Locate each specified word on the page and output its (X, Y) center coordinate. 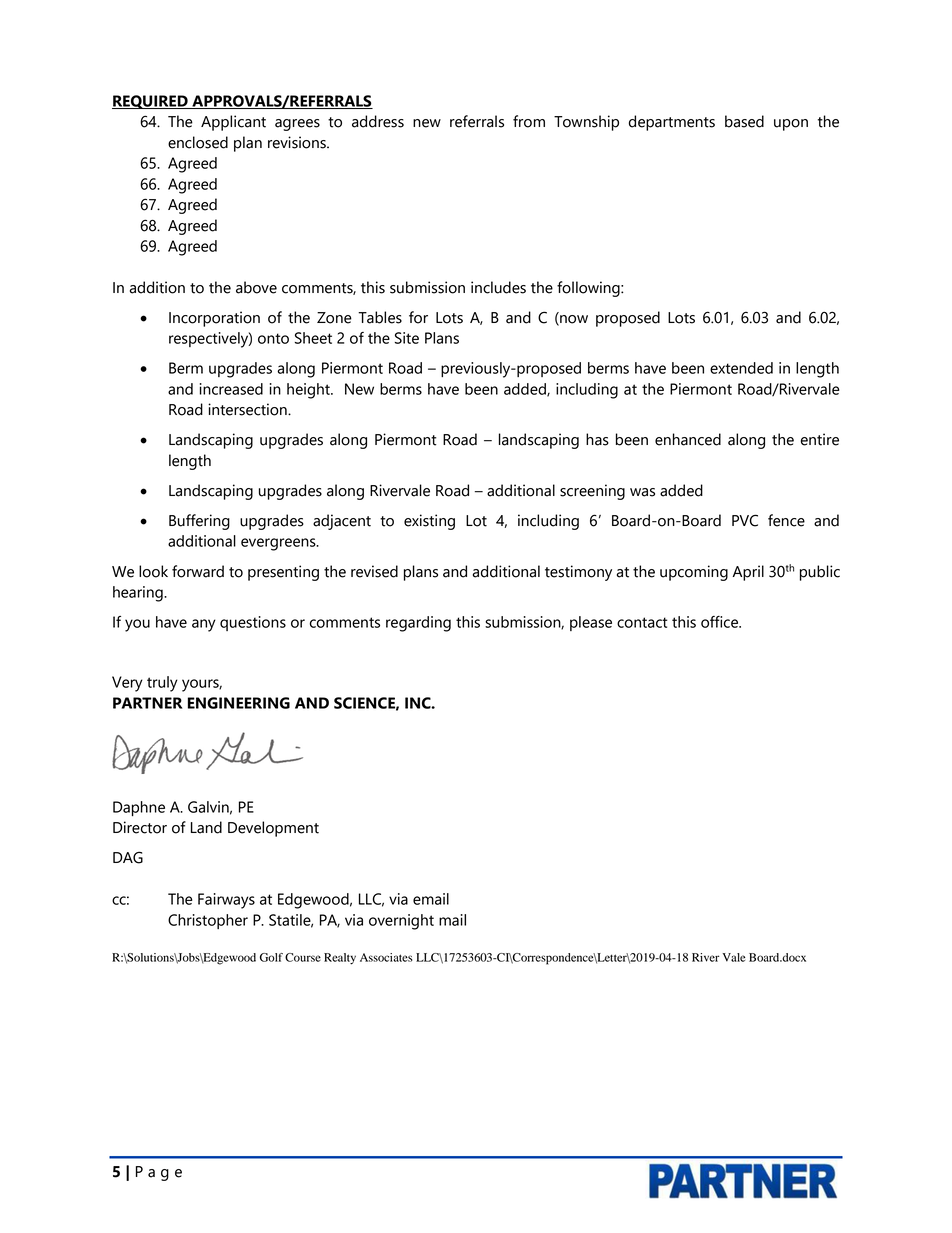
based (744, 121)
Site (407, 338)
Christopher (208, 921)
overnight (401, 922)
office (720, 622)
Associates (386, 957)
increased (231, 389)
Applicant (233, 123)
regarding (418, 624)
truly (162, 684)
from (529, 121)
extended (741, 368)
